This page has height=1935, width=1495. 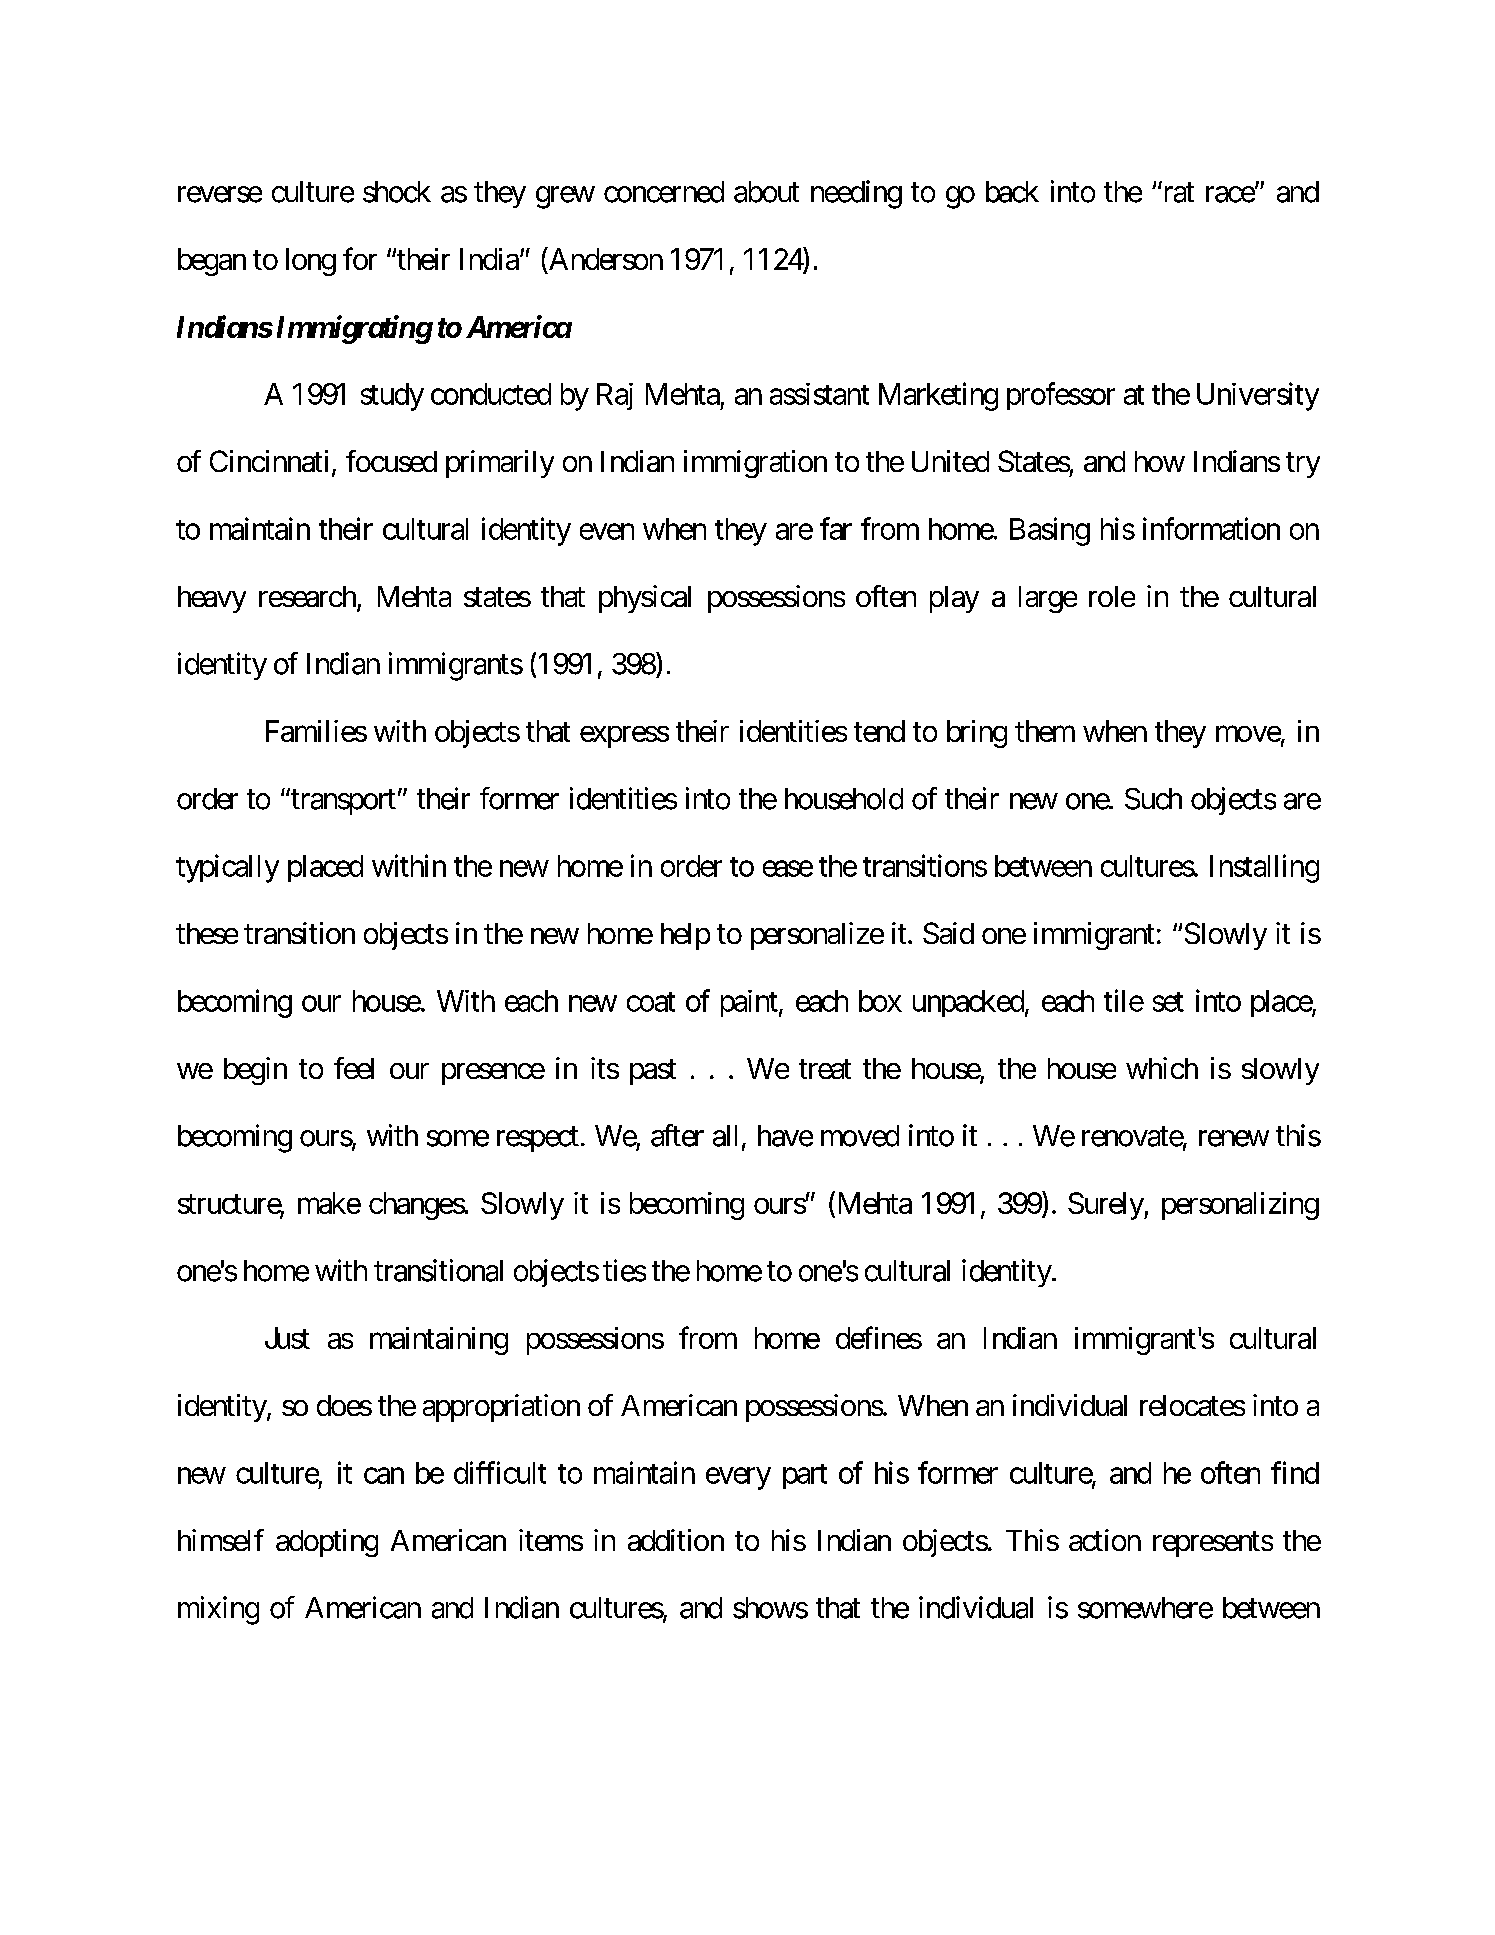 What do you see at coordinates (327, 1543) in the page?
I see `adopting` at bounding box center [327, 1543].
